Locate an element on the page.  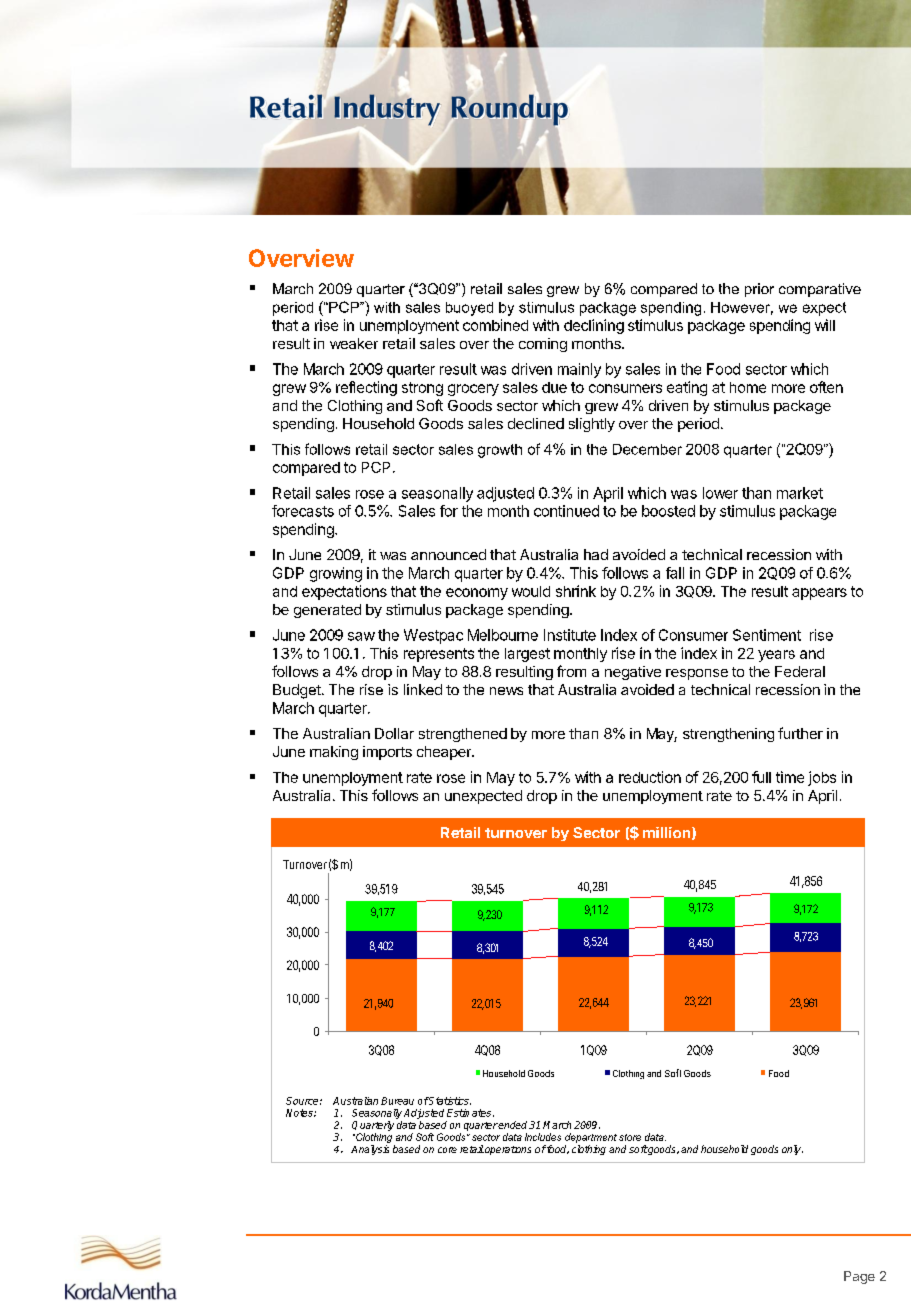
department is located at coordinates (591, 1138).
